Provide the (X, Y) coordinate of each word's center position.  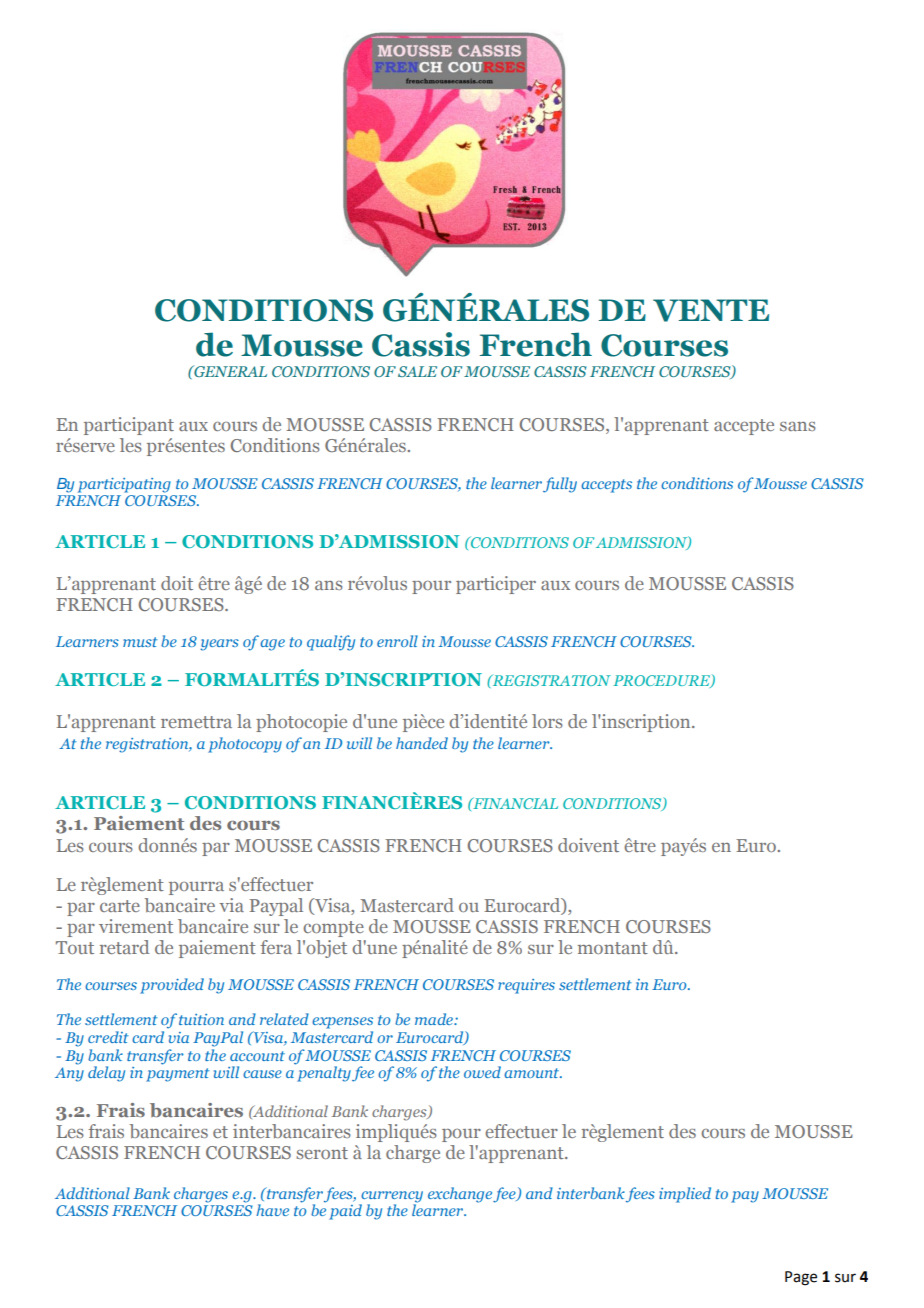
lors (547, 721)
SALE (417, 371)
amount (533, 1073)
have (272, 1210)
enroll (397, 641)
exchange (460, 1195)
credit (108, 1037)
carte (120, 906)
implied (685, 1195)
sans (798, 426)
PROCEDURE (662, 681)
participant (129, 426)
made (435, 1019)
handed (422, 743)
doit (177, 583)
